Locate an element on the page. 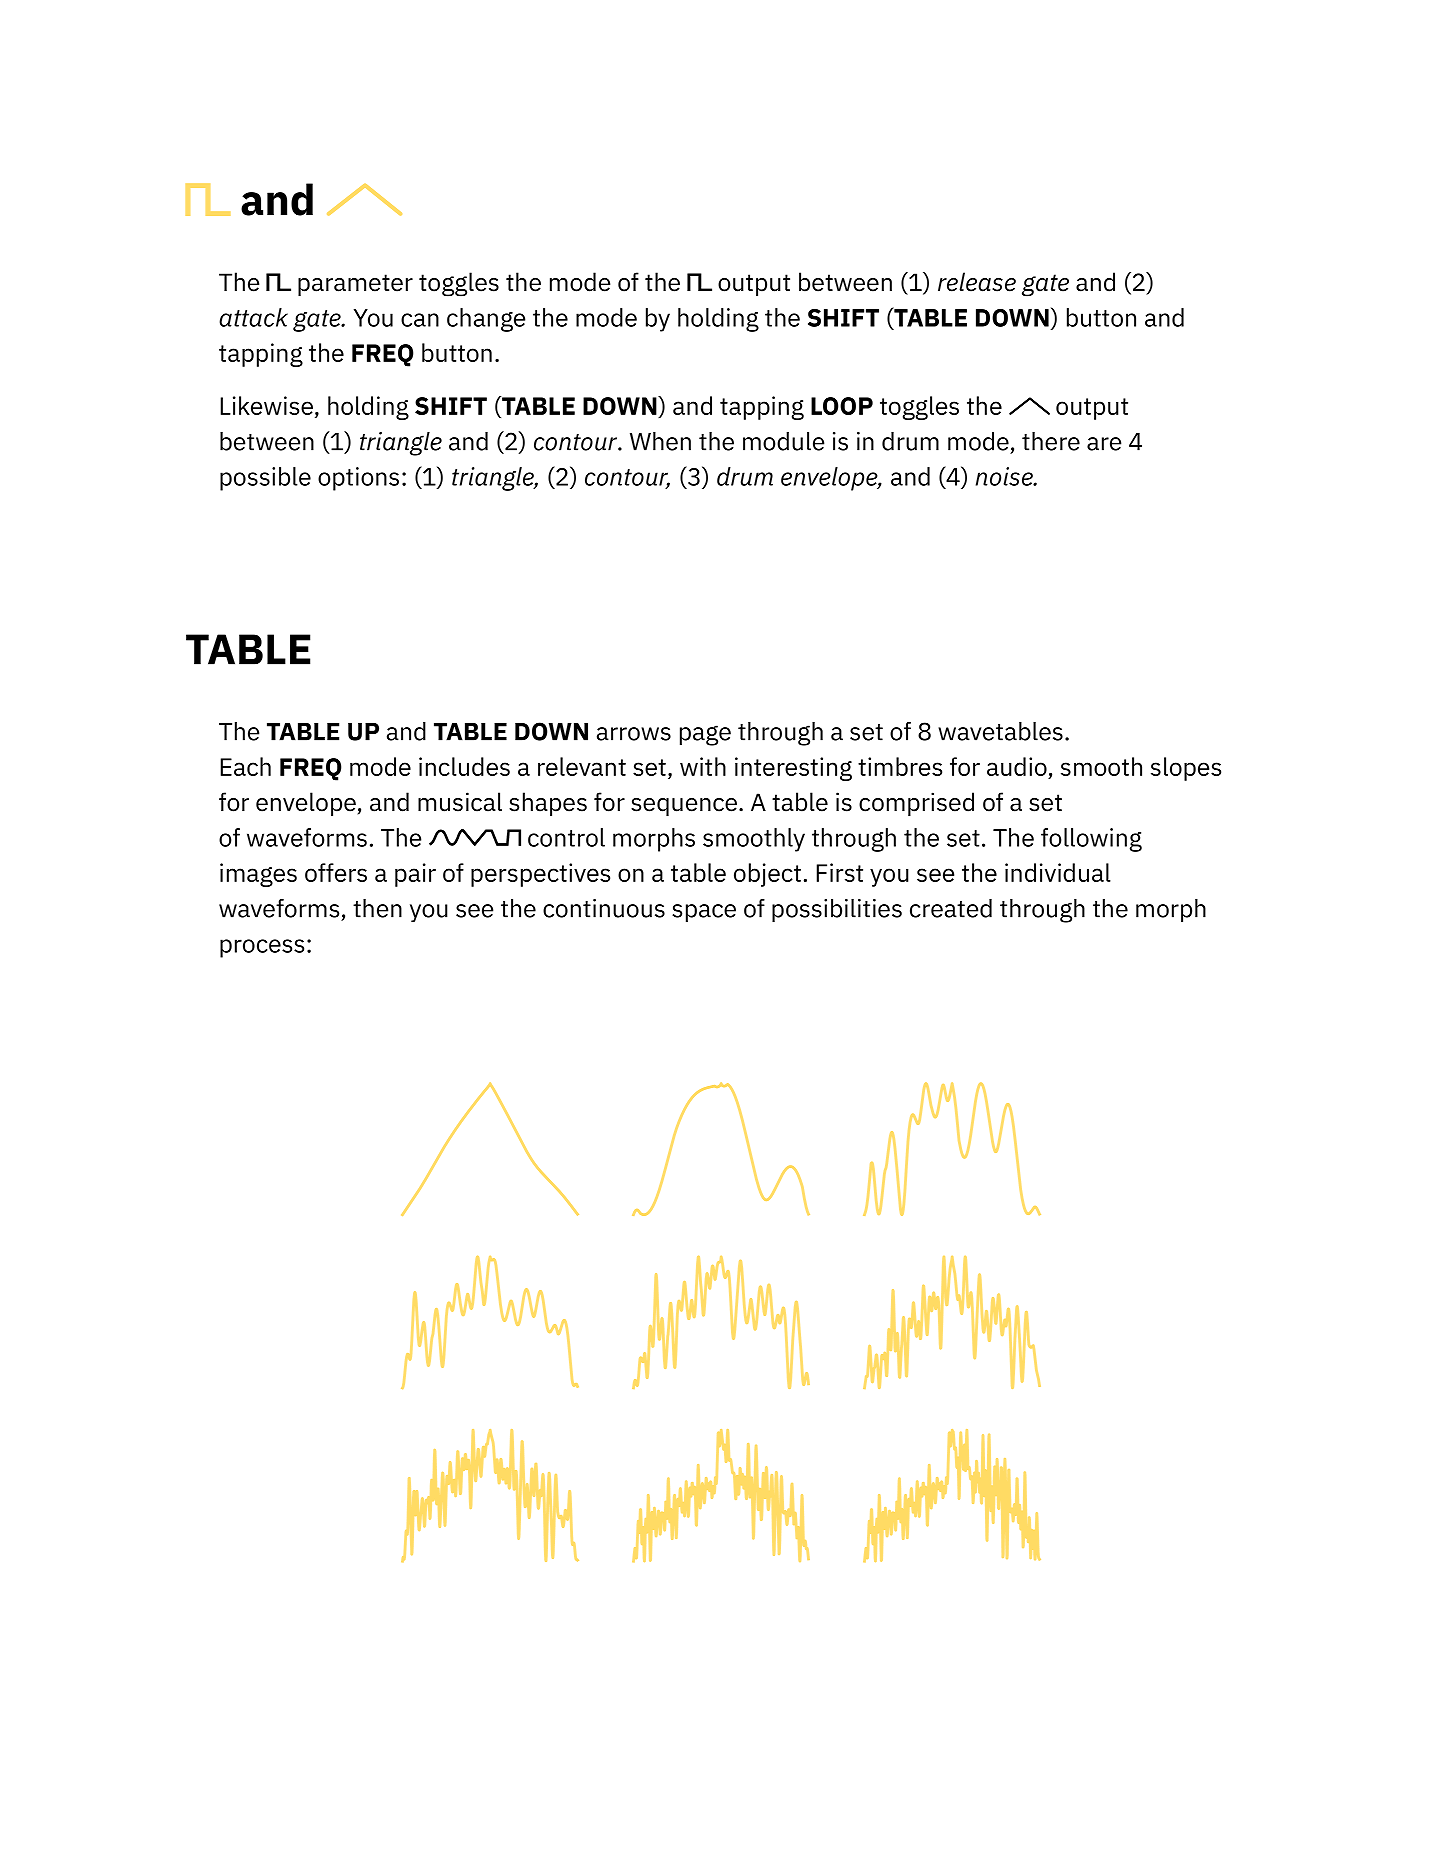  change is located at coordinates (486, 320).
